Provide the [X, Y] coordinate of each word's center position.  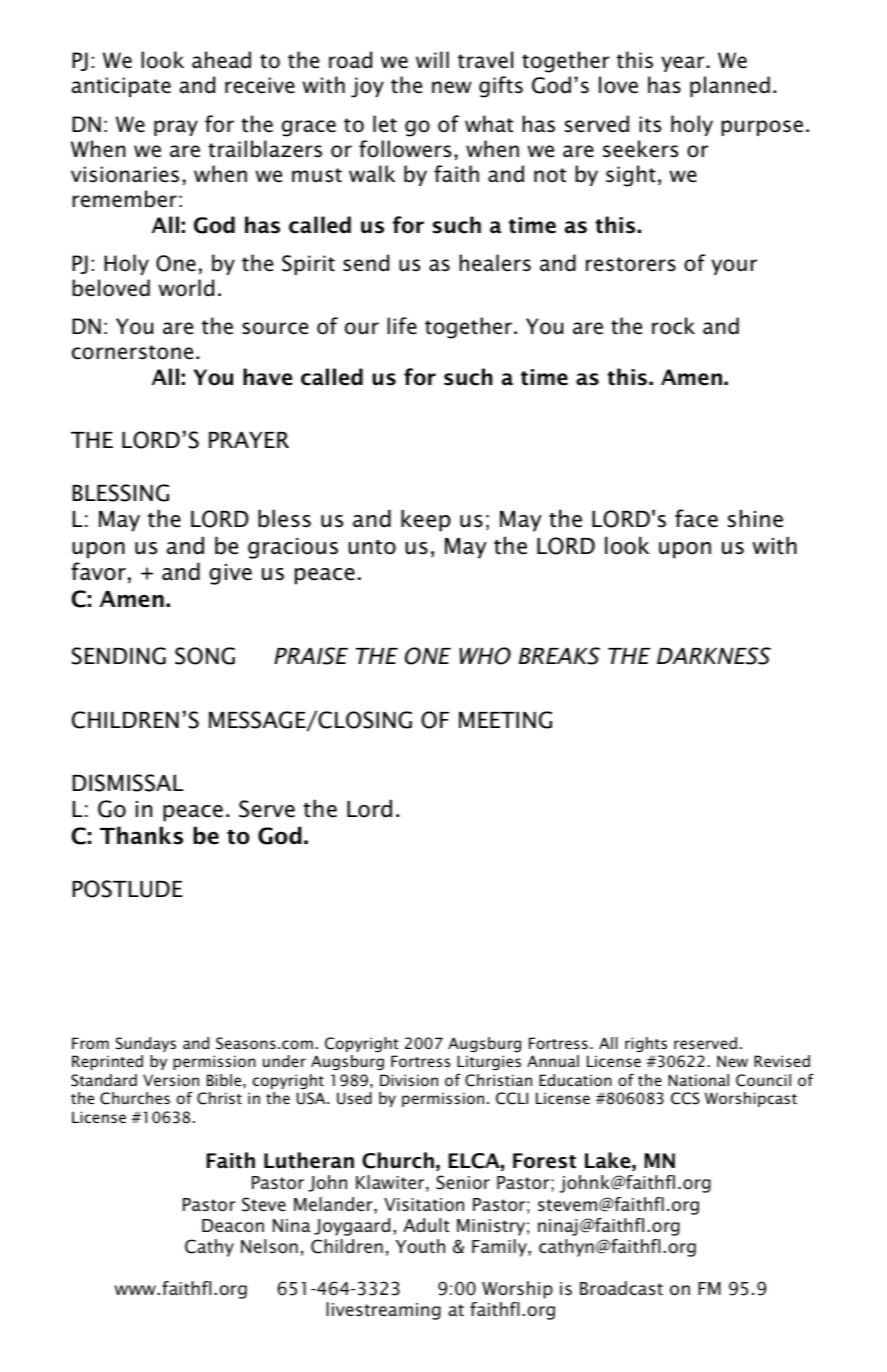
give [230, 574]
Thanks [141, 835]
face [696, 518]
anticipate [121, 87]
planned [730, 86]
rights [646, 1044]
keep [426, 520]
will [432, 59]
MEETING [505, 720]
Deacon [233, 1225]
